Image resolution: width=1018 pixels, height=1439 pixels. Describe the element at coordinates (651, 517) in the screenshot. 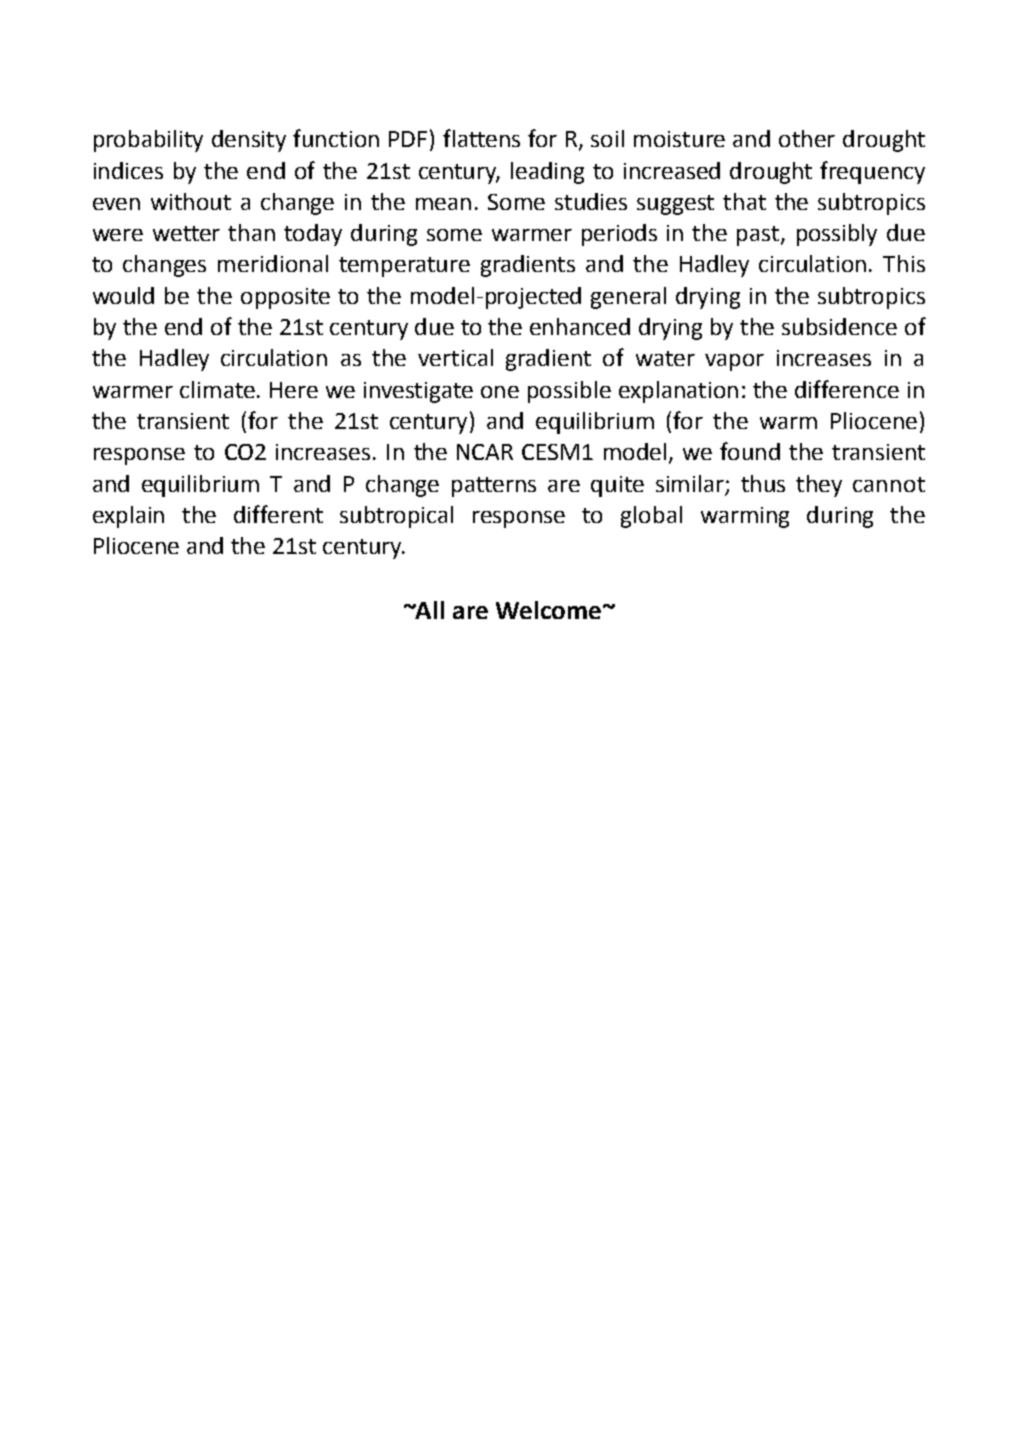

I see `global` at that location.
